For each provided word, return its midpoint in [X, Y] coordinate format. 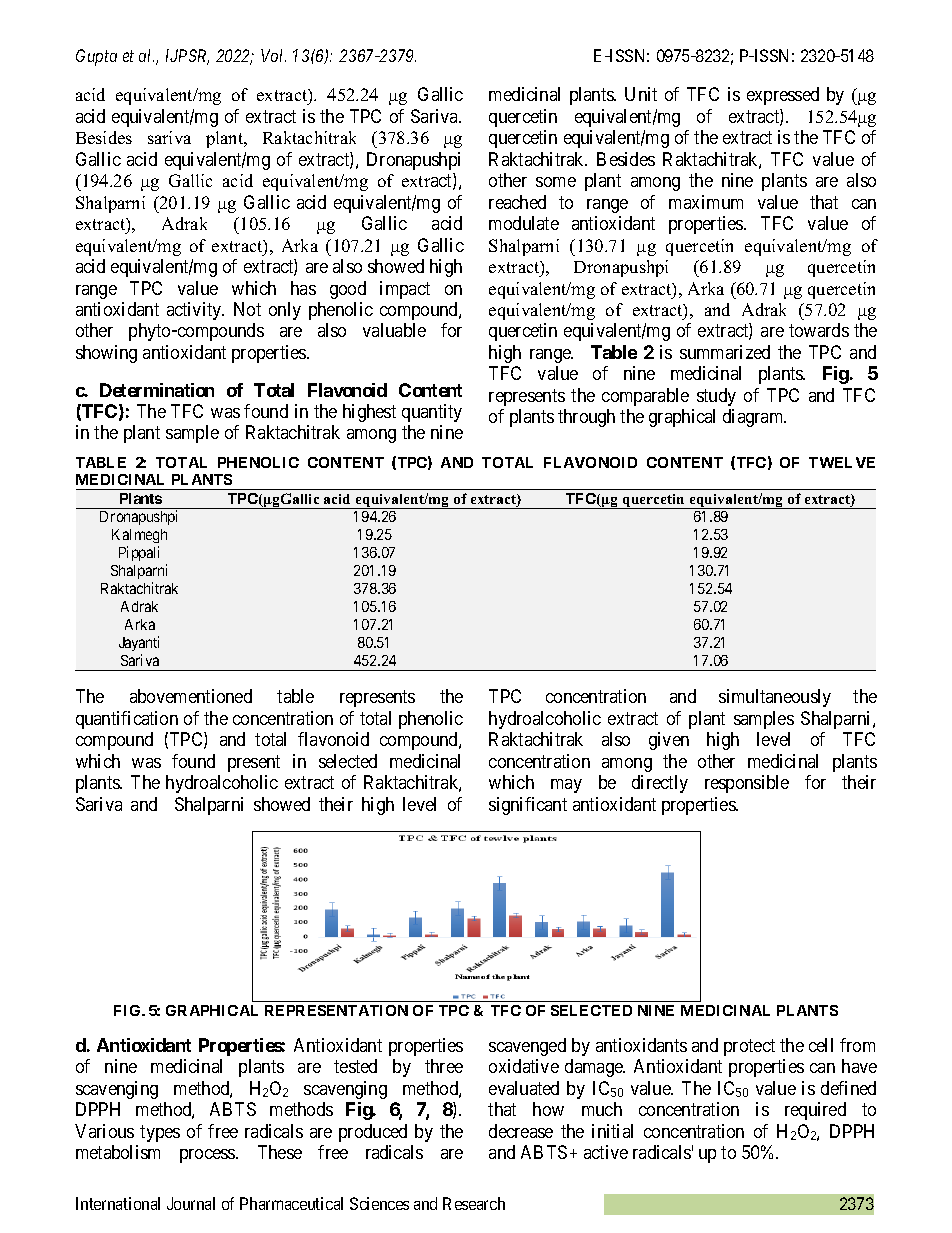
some [556, 182]
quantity [432, 413]
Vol [273, 55]
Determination [157, 390]
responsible [747, 784]
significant [528, 806]
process [208, 1156]
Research [474, 1203]
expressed [783, 96]
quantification [127, 720]
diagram [754, 418]
